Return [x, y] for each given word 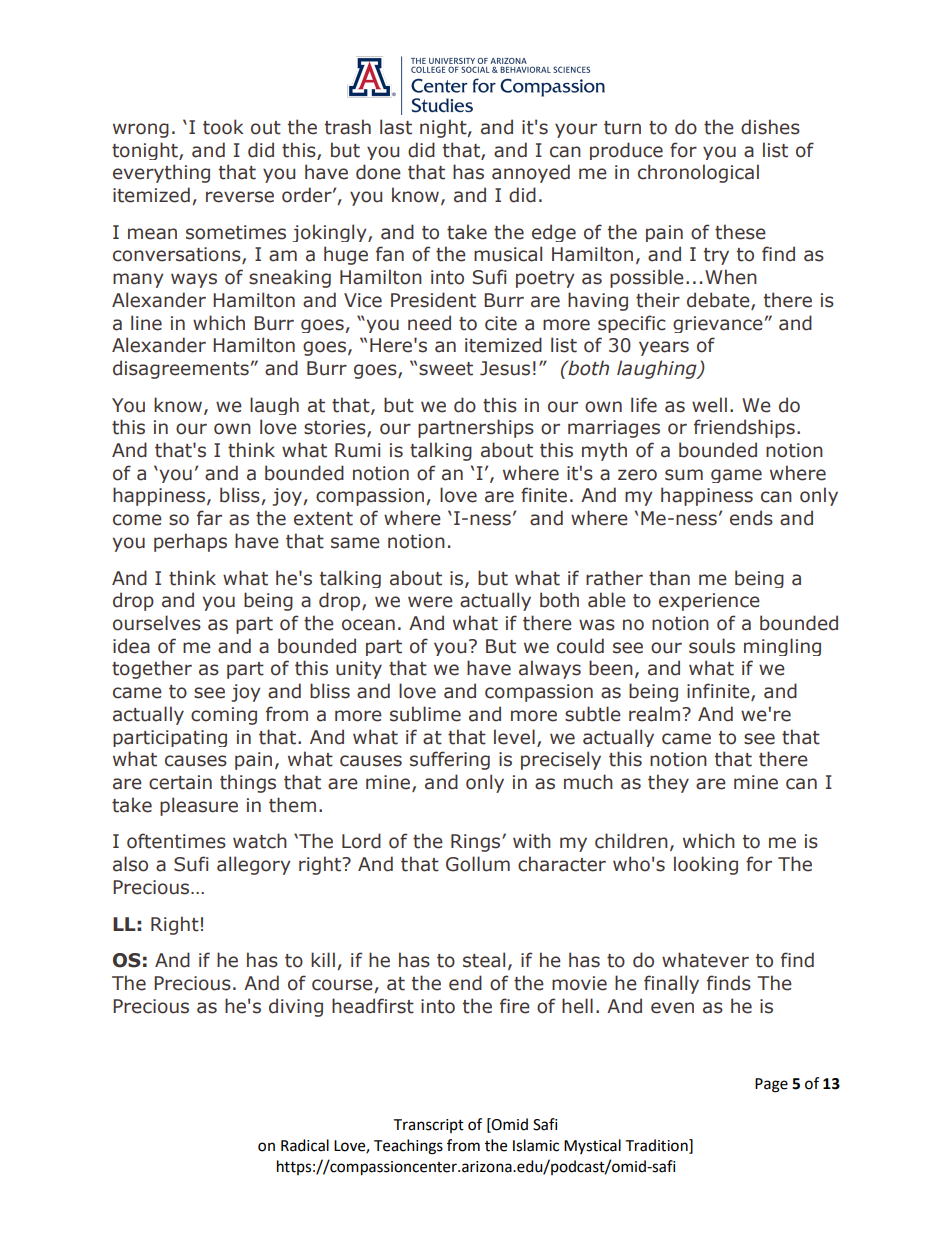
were [430, 602]
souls [712, 646]
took [223, 127]
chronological [698, 173]
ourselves [157, 623]
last [396, 127]
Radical [305, 1145]
